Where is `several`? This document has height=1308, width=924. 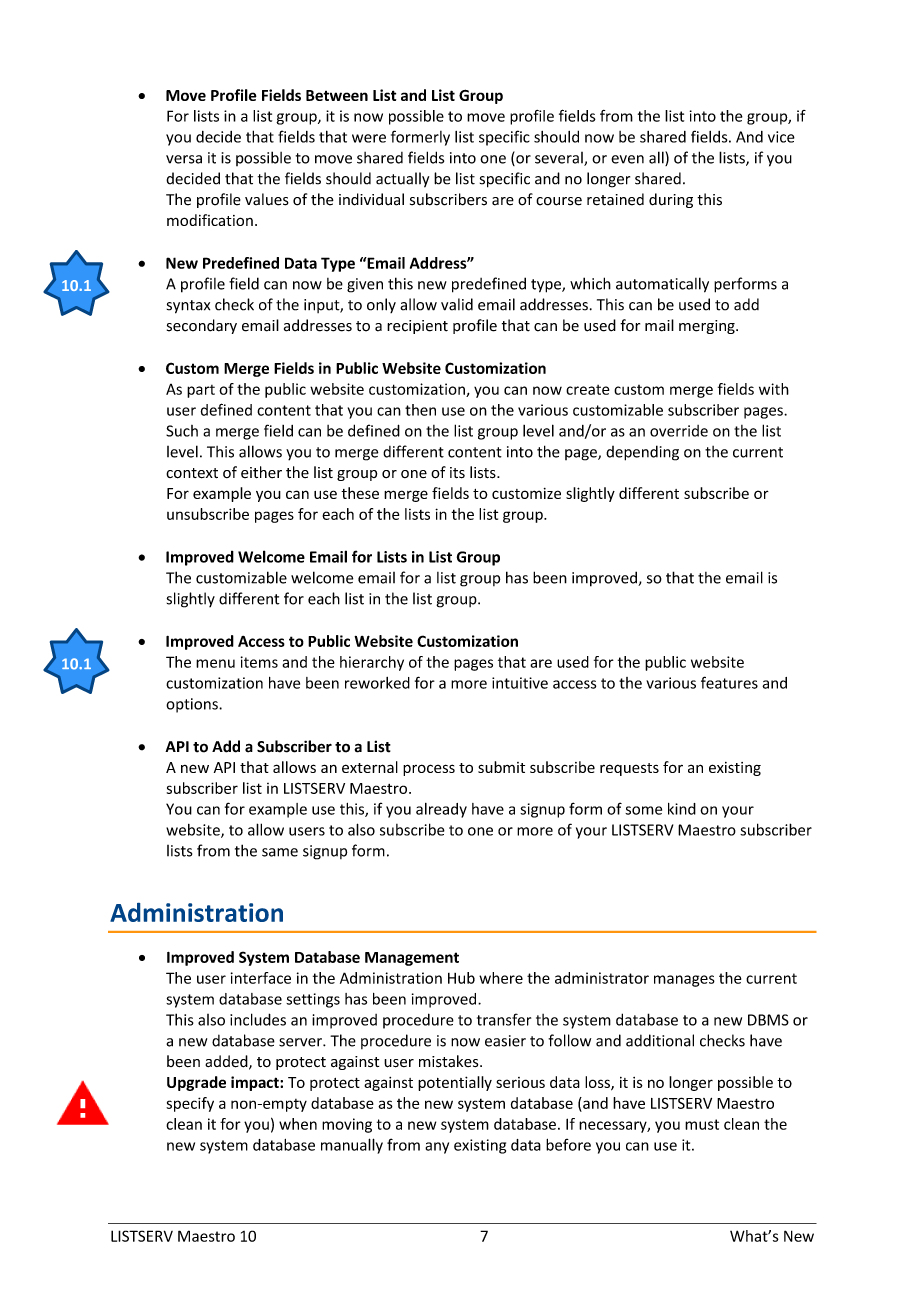
several is located at coordinates (560, 159).
